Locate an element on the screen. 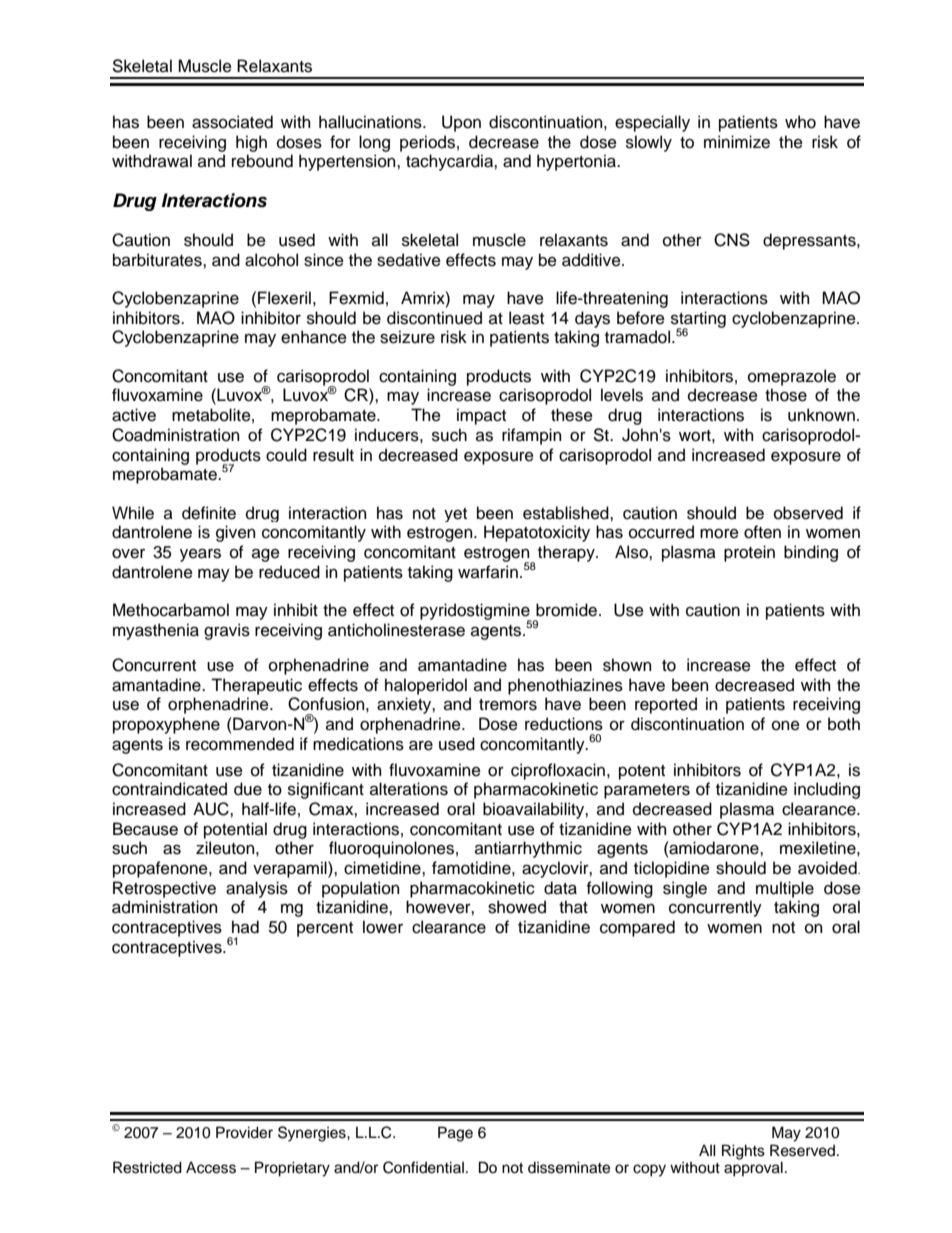 The height and width of the screenshot is (1233, 952). analysis is located at coordinates (257, 889).
